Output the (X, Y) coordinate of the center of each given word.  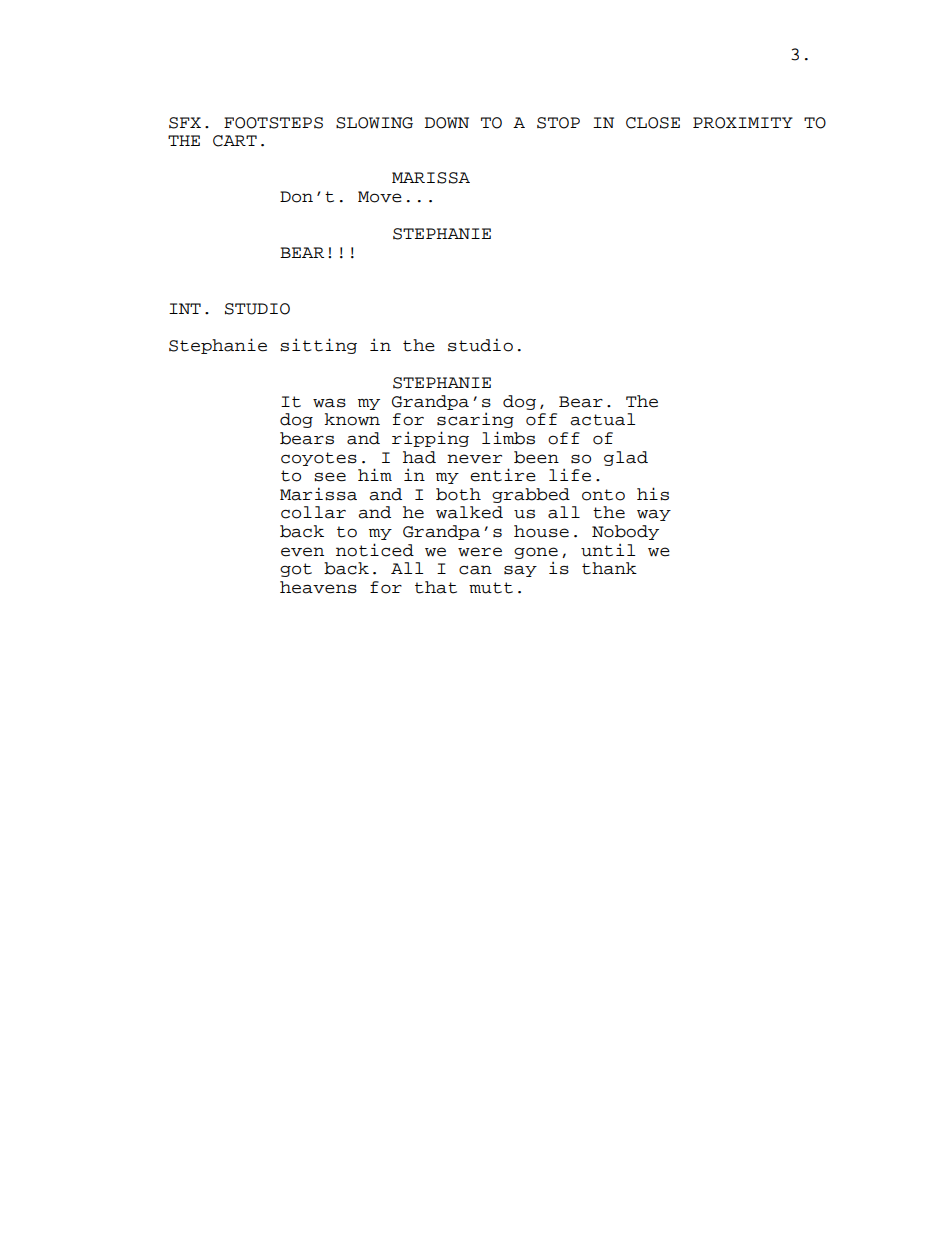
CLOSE (653, 123)
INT (185, 308)
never (474, 459)
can (475, 570)
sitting (318, 346)
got (296, 570)
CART (235, 141)
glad (626, 458)
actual (602, 419)
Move (380, 197)
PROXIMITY (743, 123)
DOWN (447, 123)
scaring (475, 420)
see (330, 477)
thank (609, 568)
